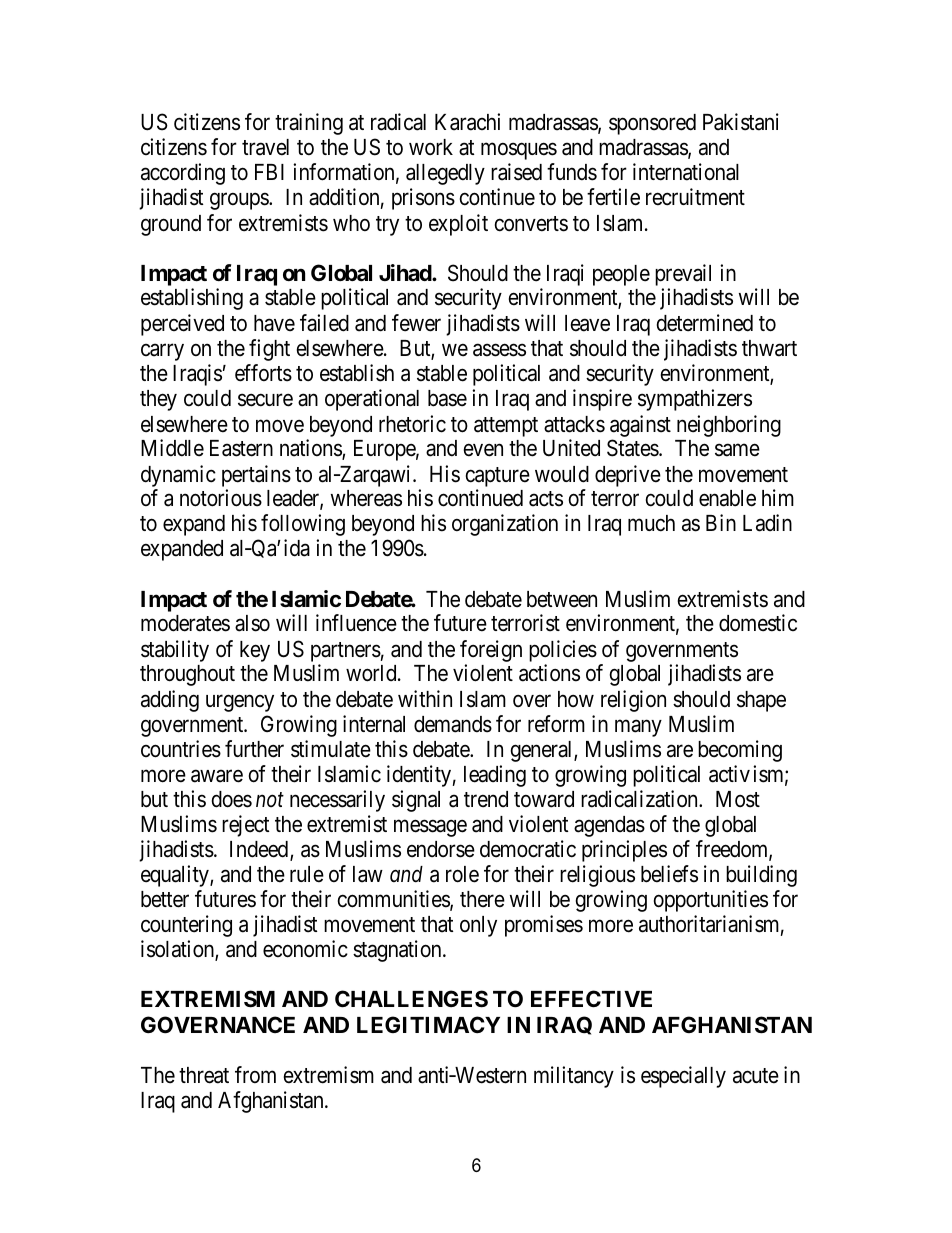  Describe the element at coordinates (265, 147) in the page. I see `travel` at that location.
